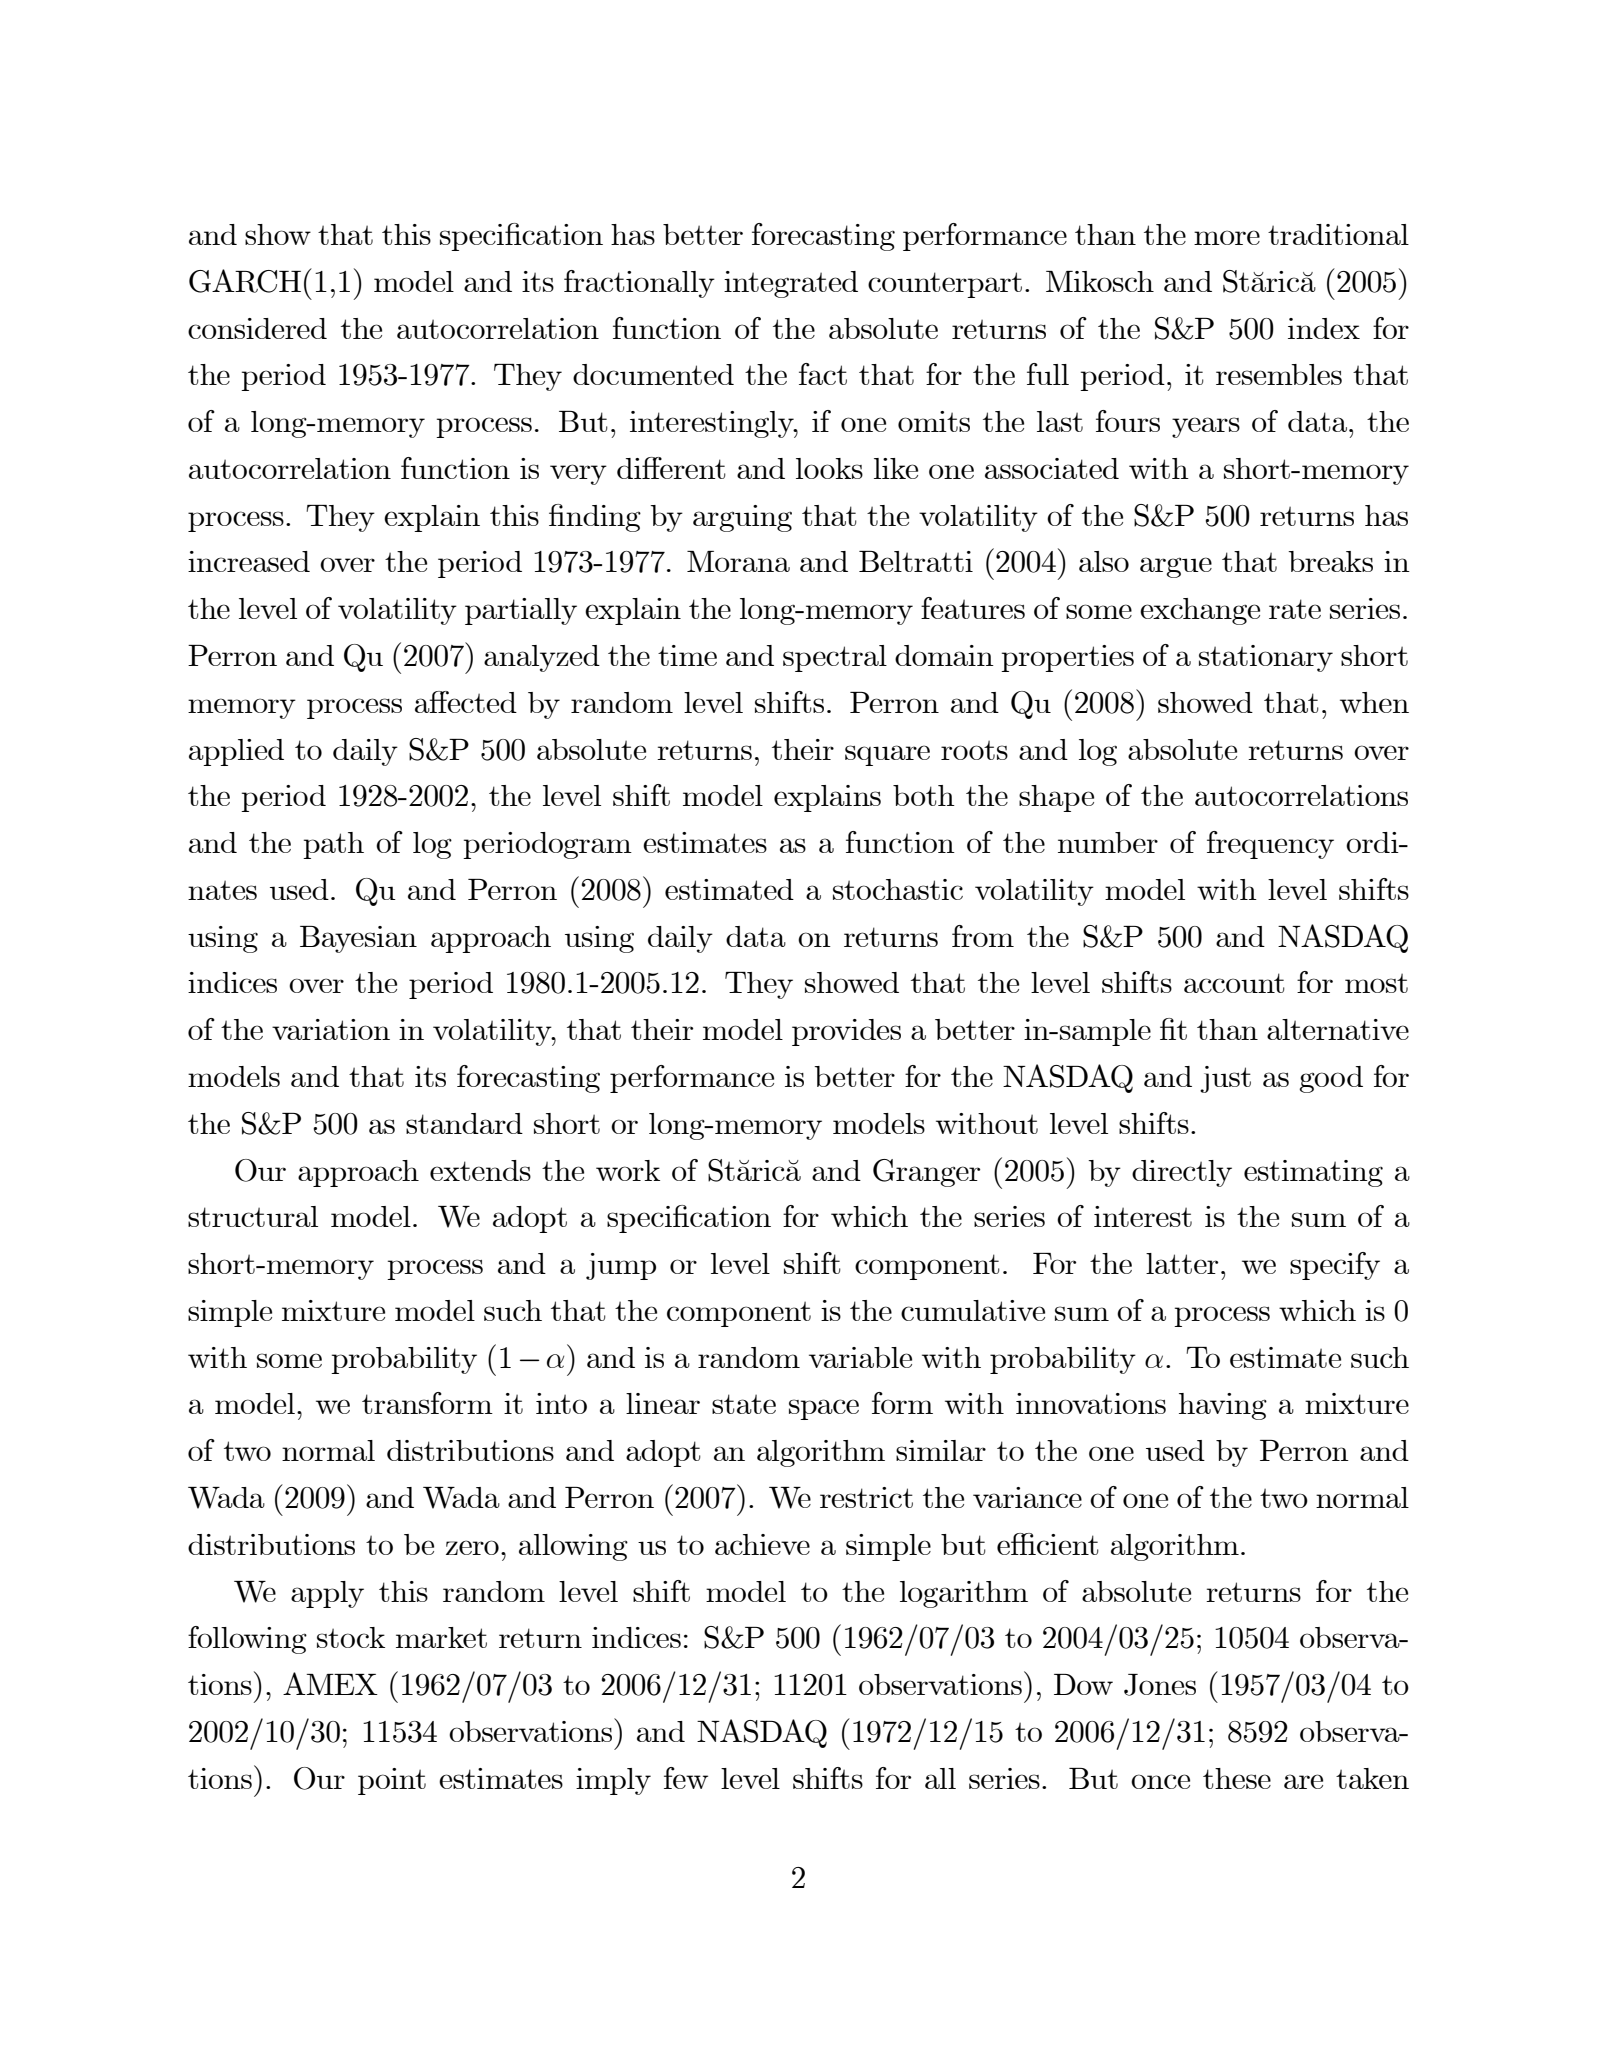 This screenshot has height=2066, width=1597. Describe the element at coordinates (331, 1029) in the screenshot. I see `variation` at that location.
